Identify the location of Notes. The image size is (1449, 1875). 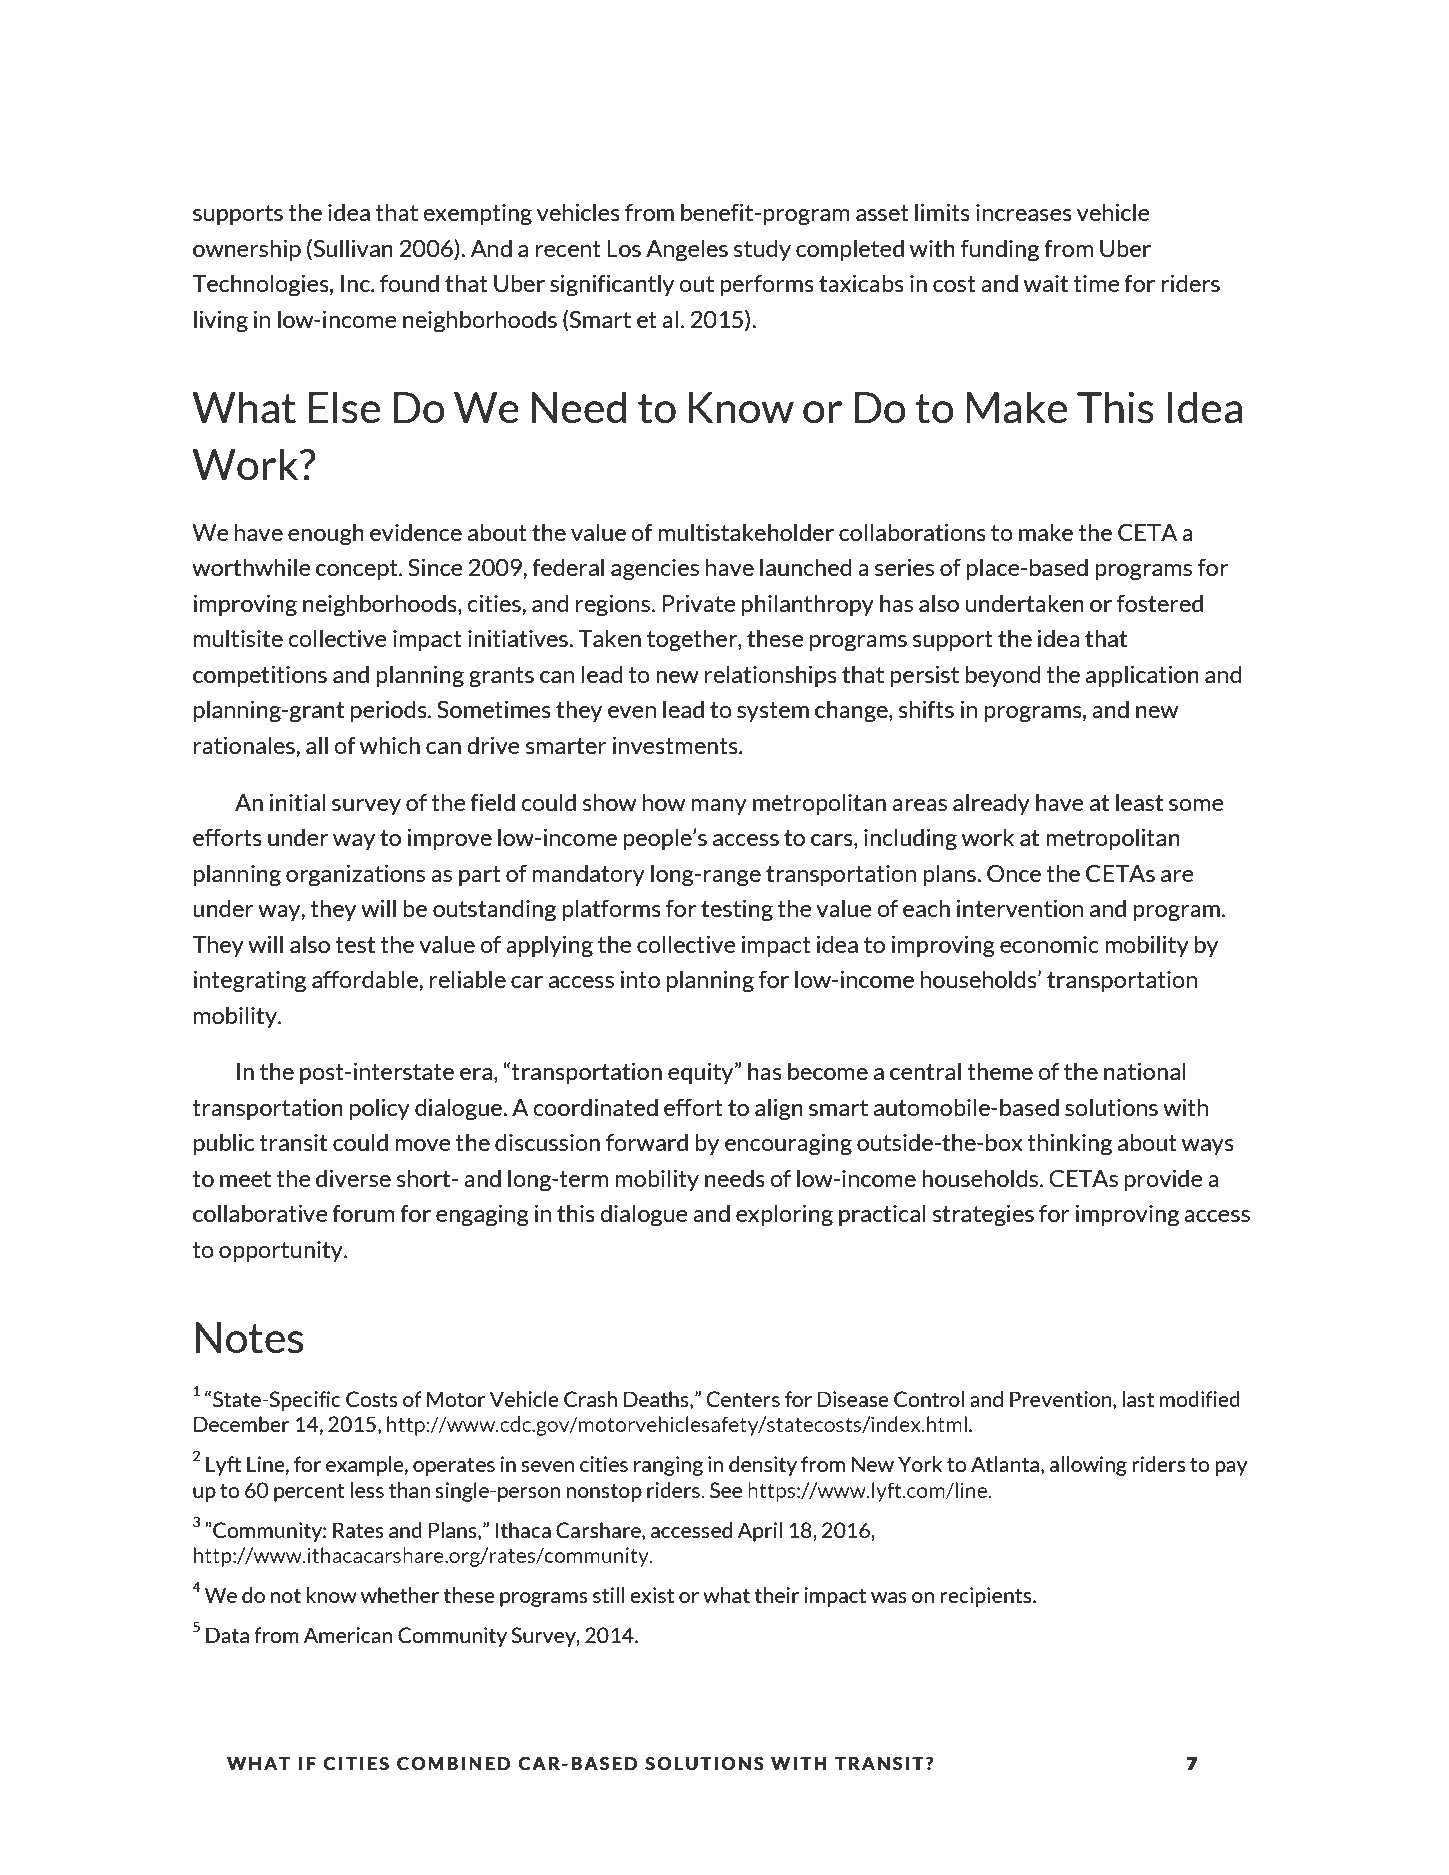
(249, 1338).
